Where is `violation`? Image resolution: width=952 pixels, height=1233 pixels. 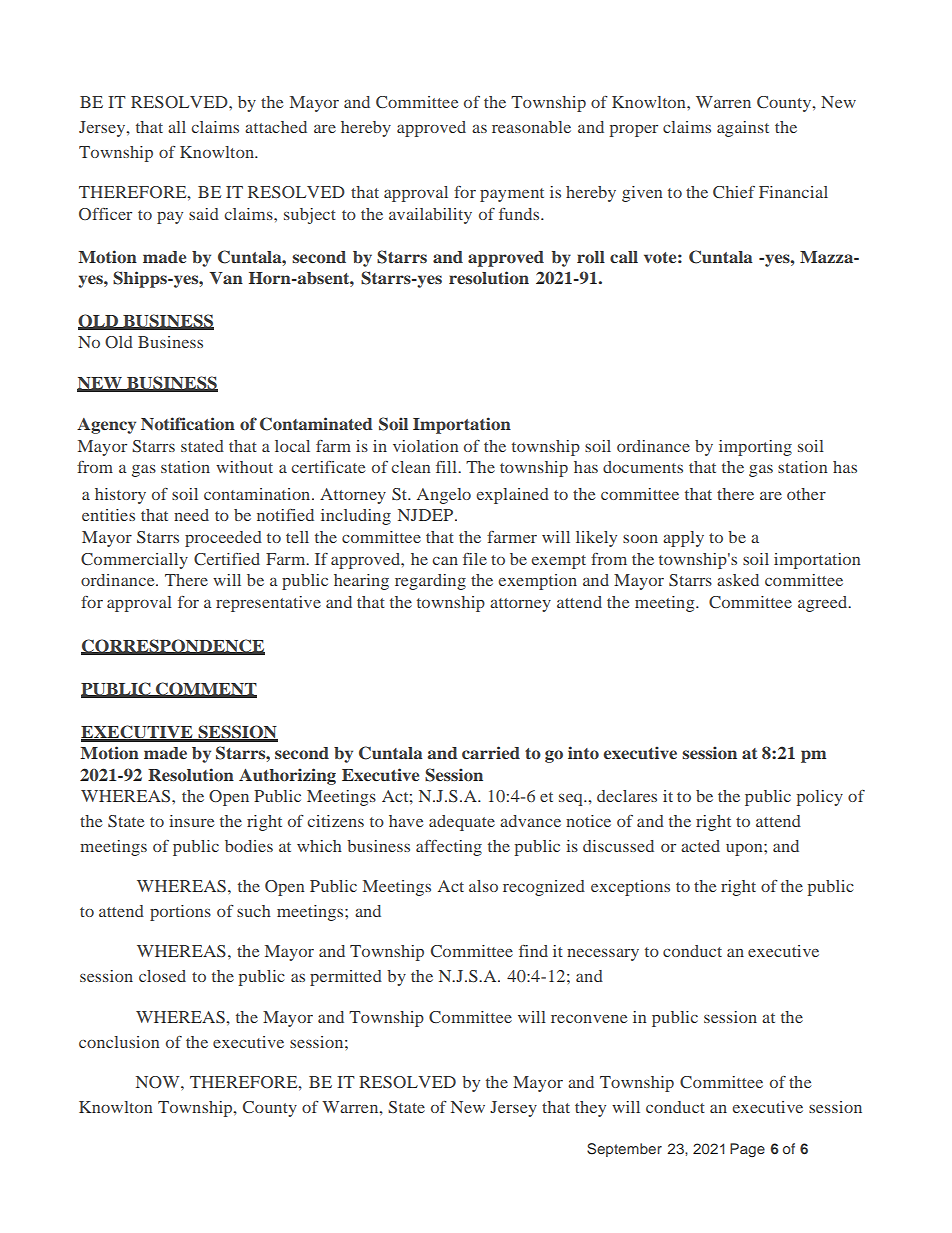
violation is located at coordinates (425, 446).
